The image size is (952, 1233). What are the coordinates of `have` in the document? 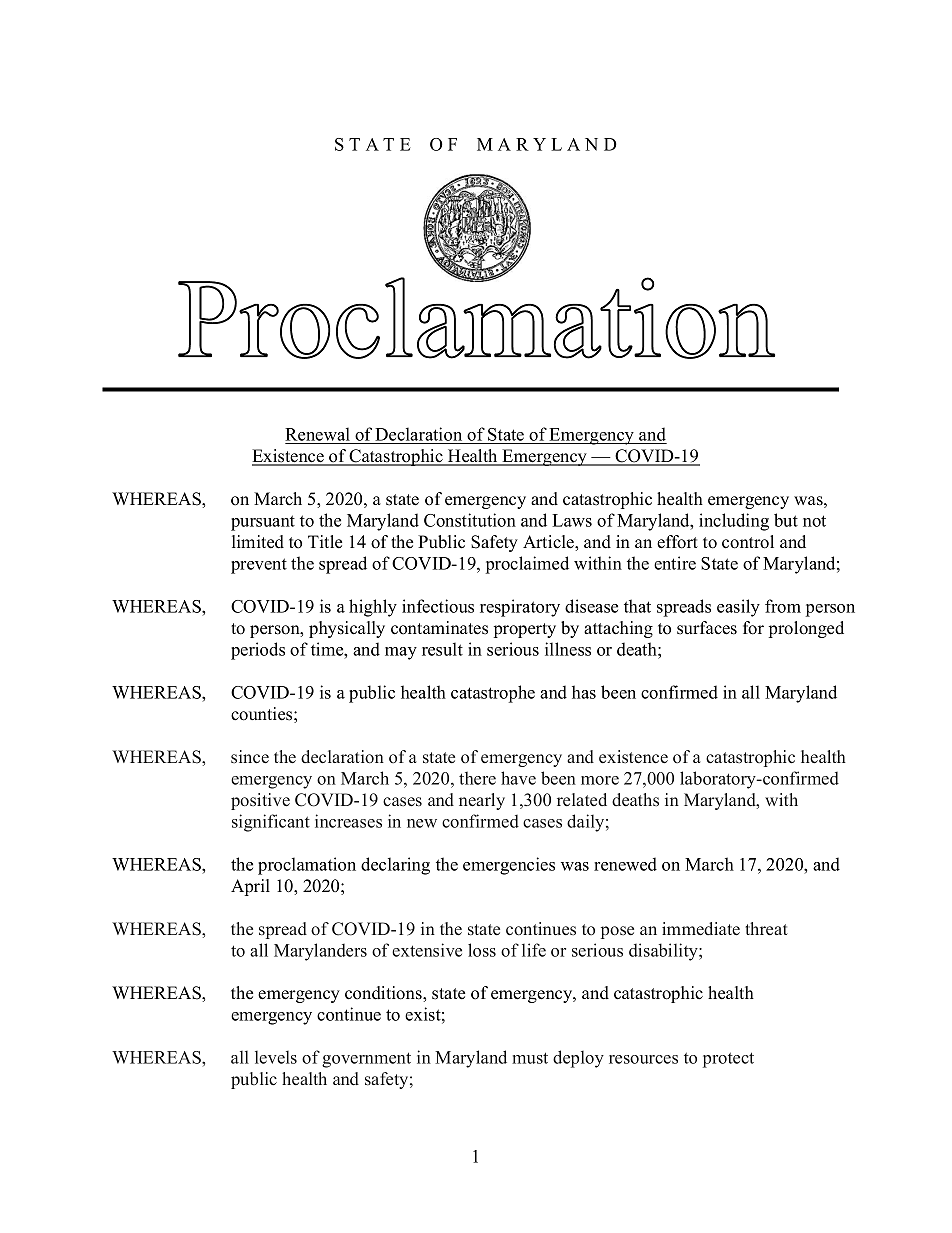 It's located at (518, 778).
